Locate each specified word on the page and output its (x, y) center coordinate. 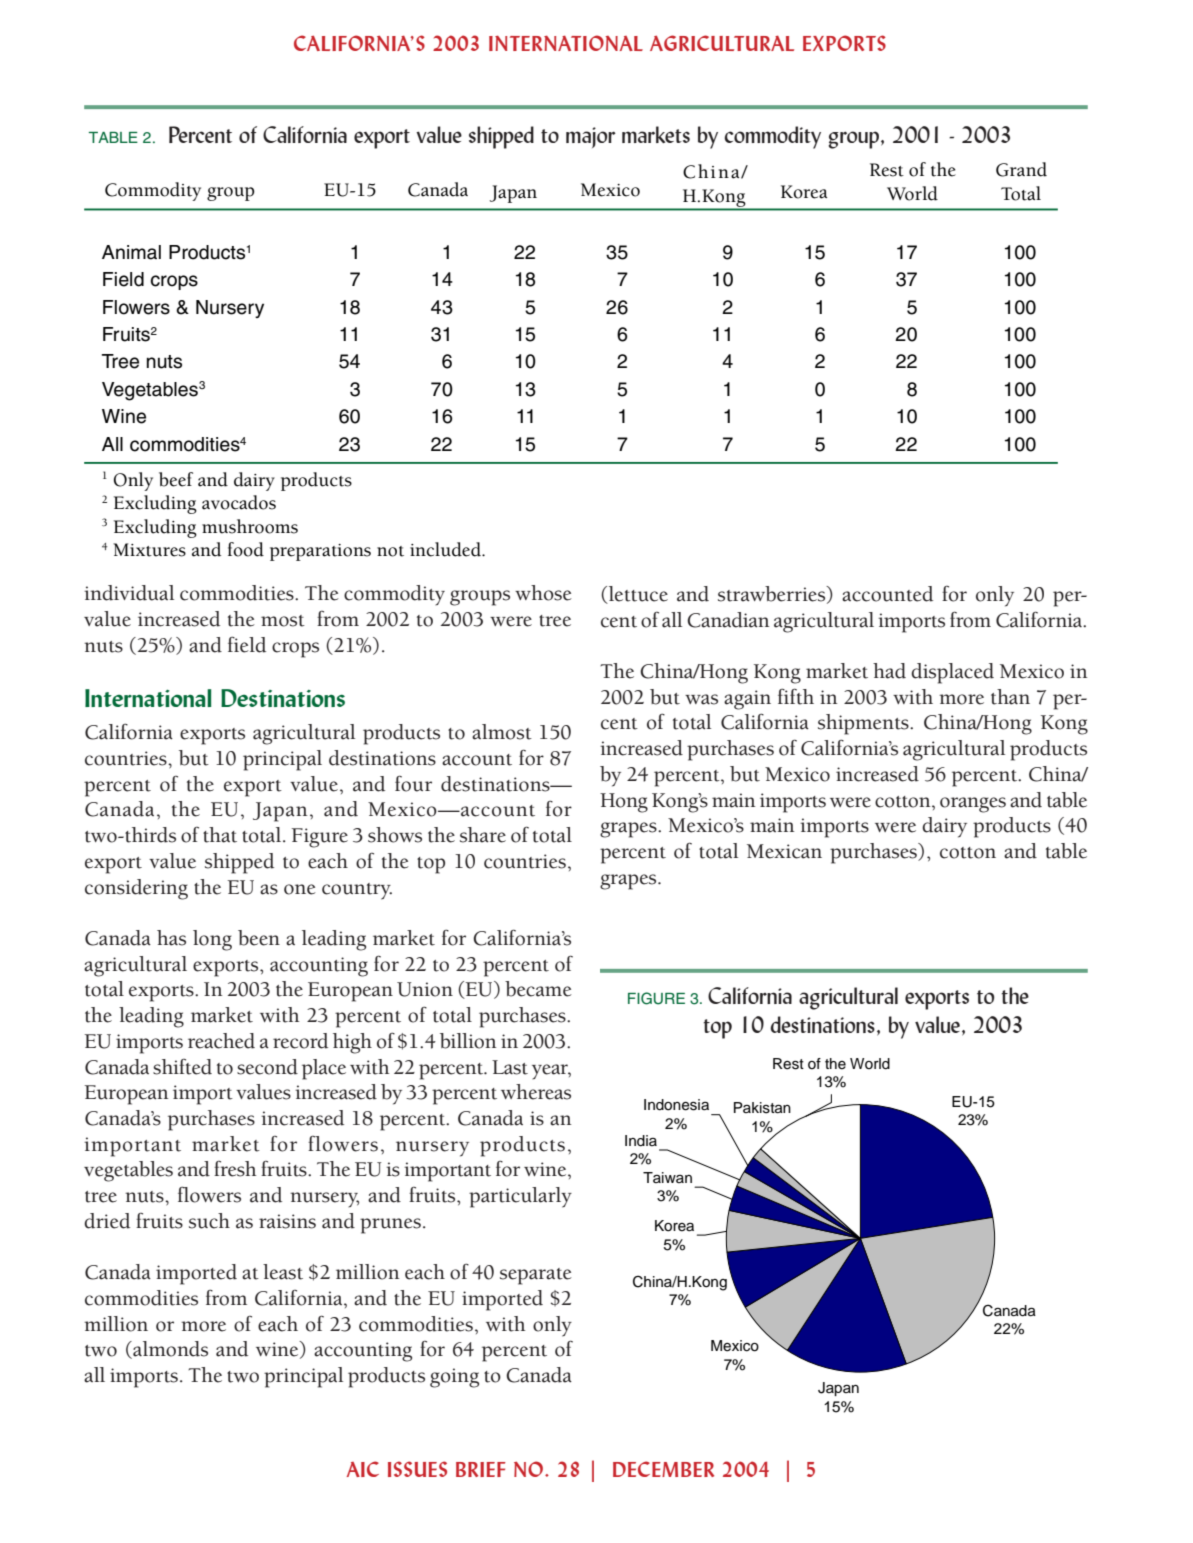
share (483, 835)
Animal (131, 252)
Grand (1021, 169)
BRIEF (481, 1469)
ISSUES (417, 1469)
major (591, 137)
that (220, 835)
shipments (864, 724)
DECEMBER (663, 1469)
